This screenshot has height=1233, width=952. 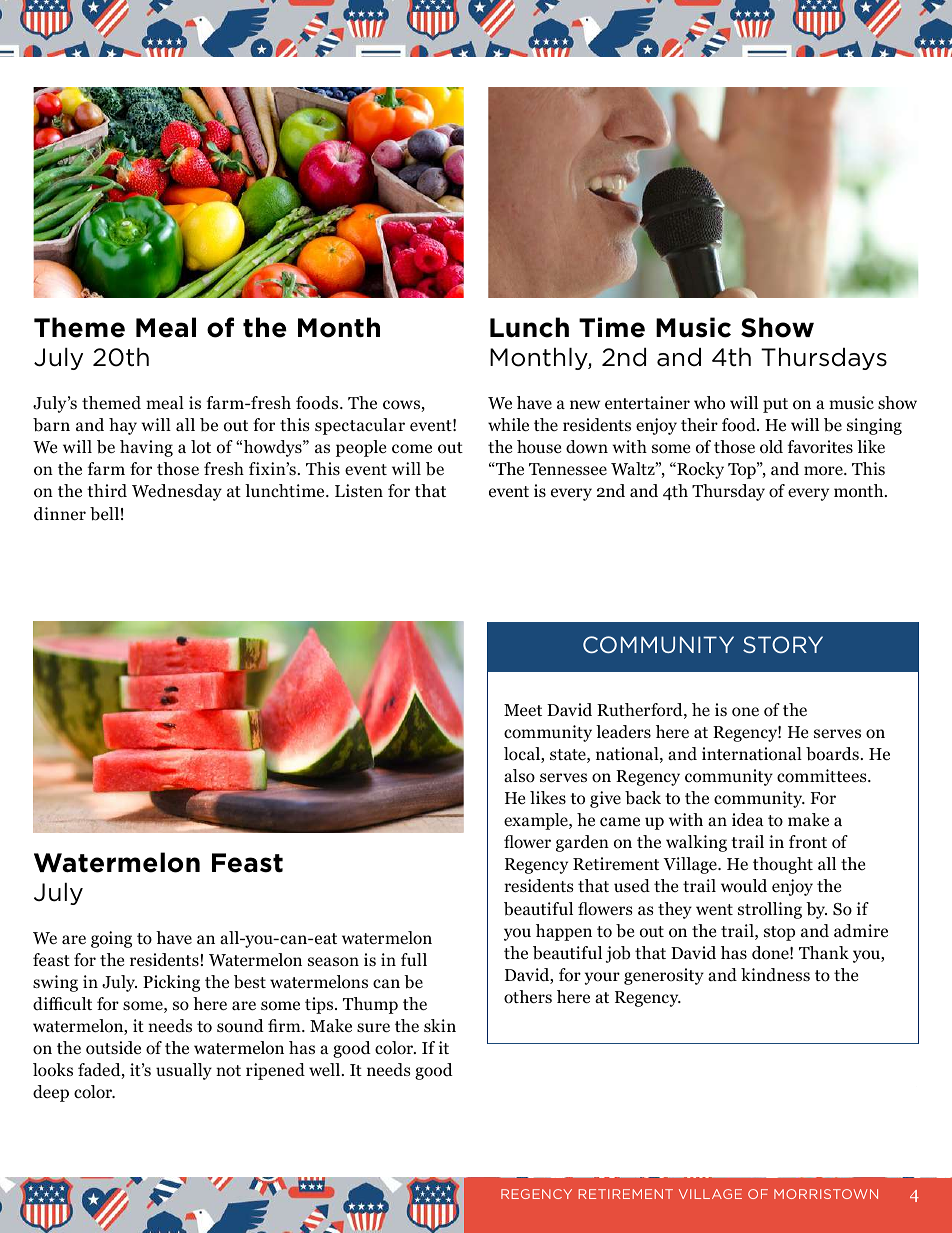 I want to click on full, so click(x=414, y=959).
